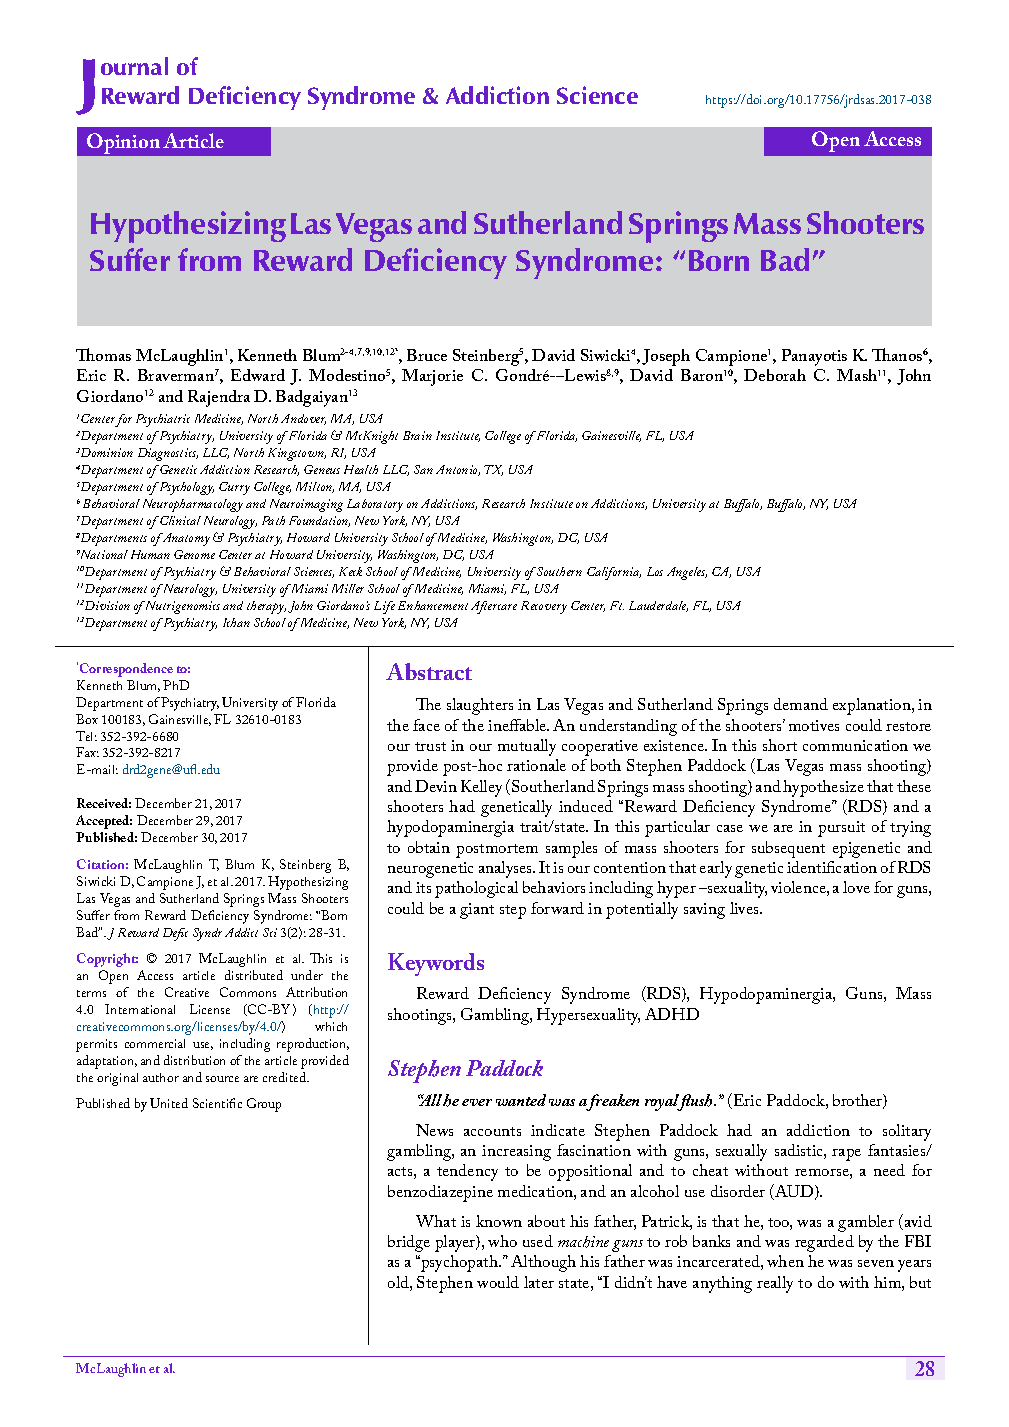 The image size is (1009, 1427). Describe the element at coordinates (775, 375) in the screenshot. I see `Deborah` at that location.
